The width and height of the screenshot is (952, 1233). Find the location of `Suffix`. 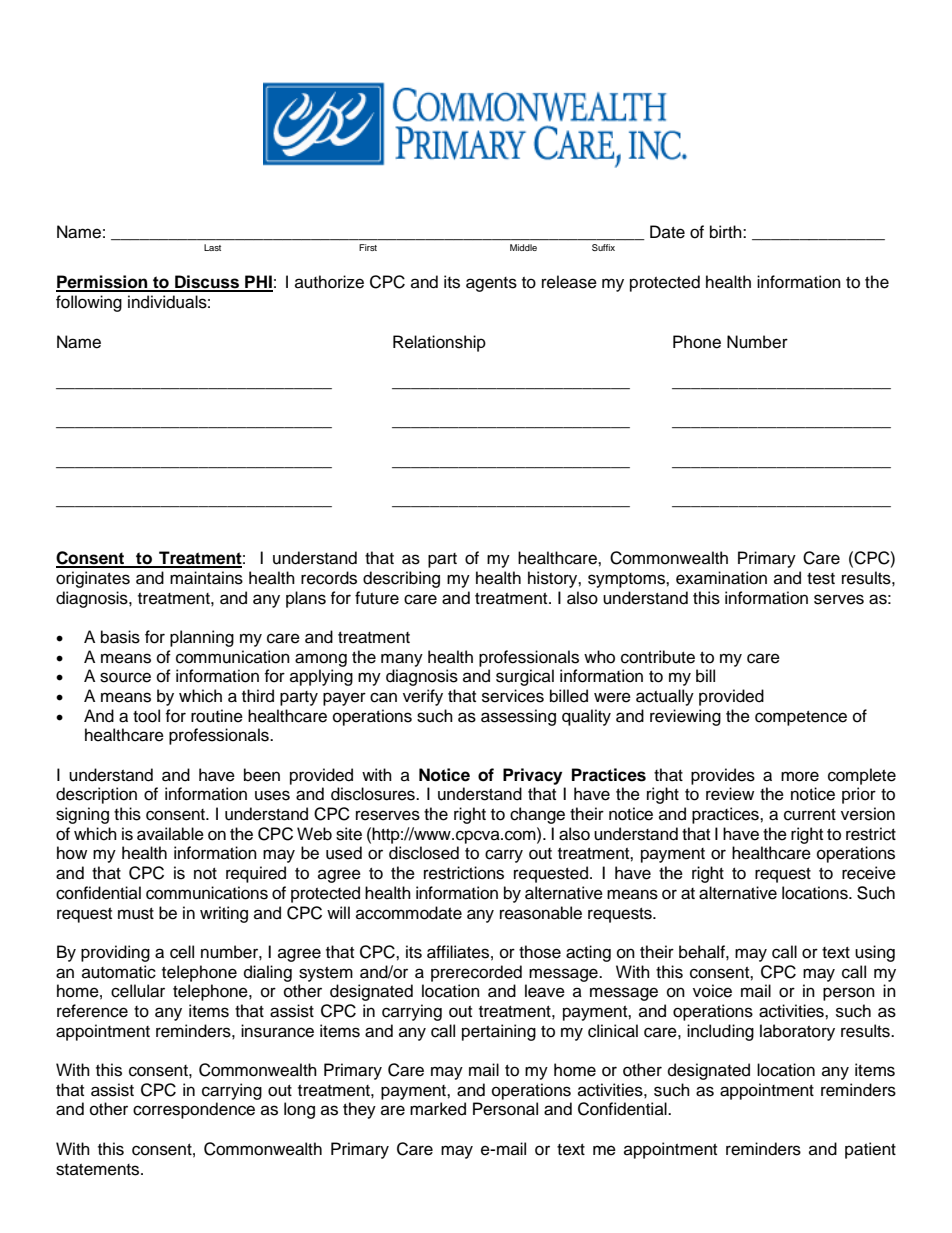

Suffix is located at coordinates (603, 247).
